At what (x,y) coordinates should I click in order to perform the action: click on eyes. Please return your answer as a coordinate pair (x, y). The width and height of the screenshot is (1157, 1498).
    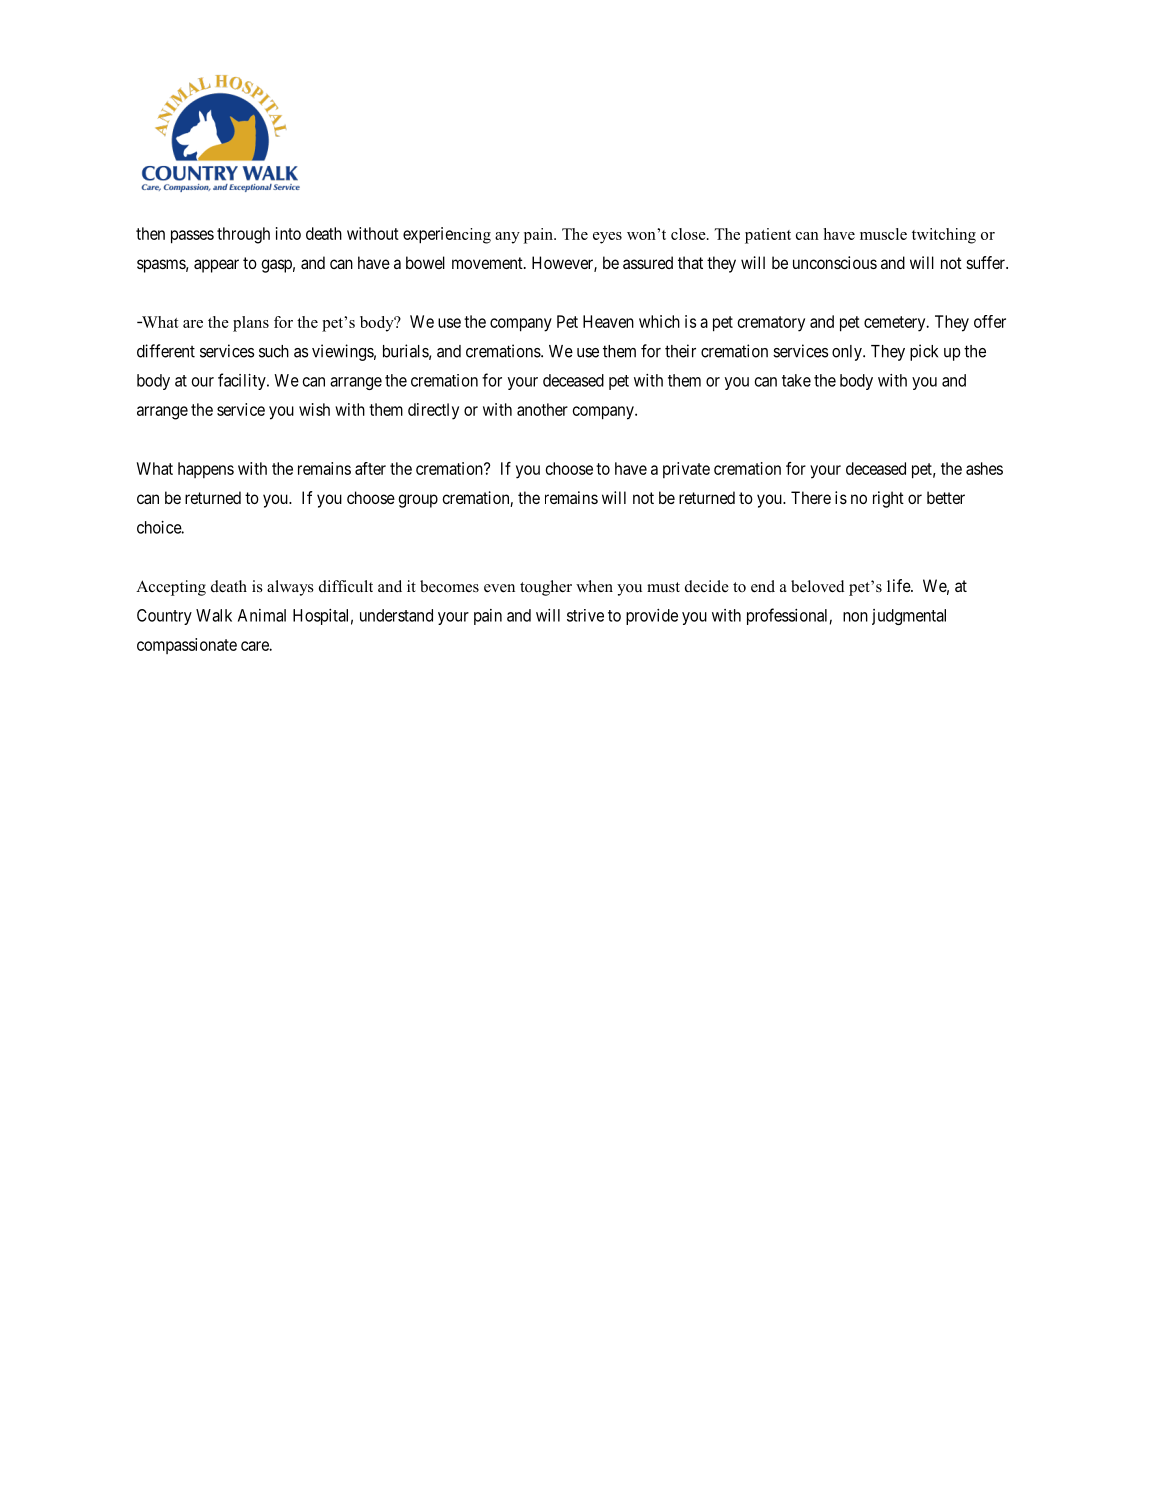
    Looking at the image, I should click on (607, 238).
